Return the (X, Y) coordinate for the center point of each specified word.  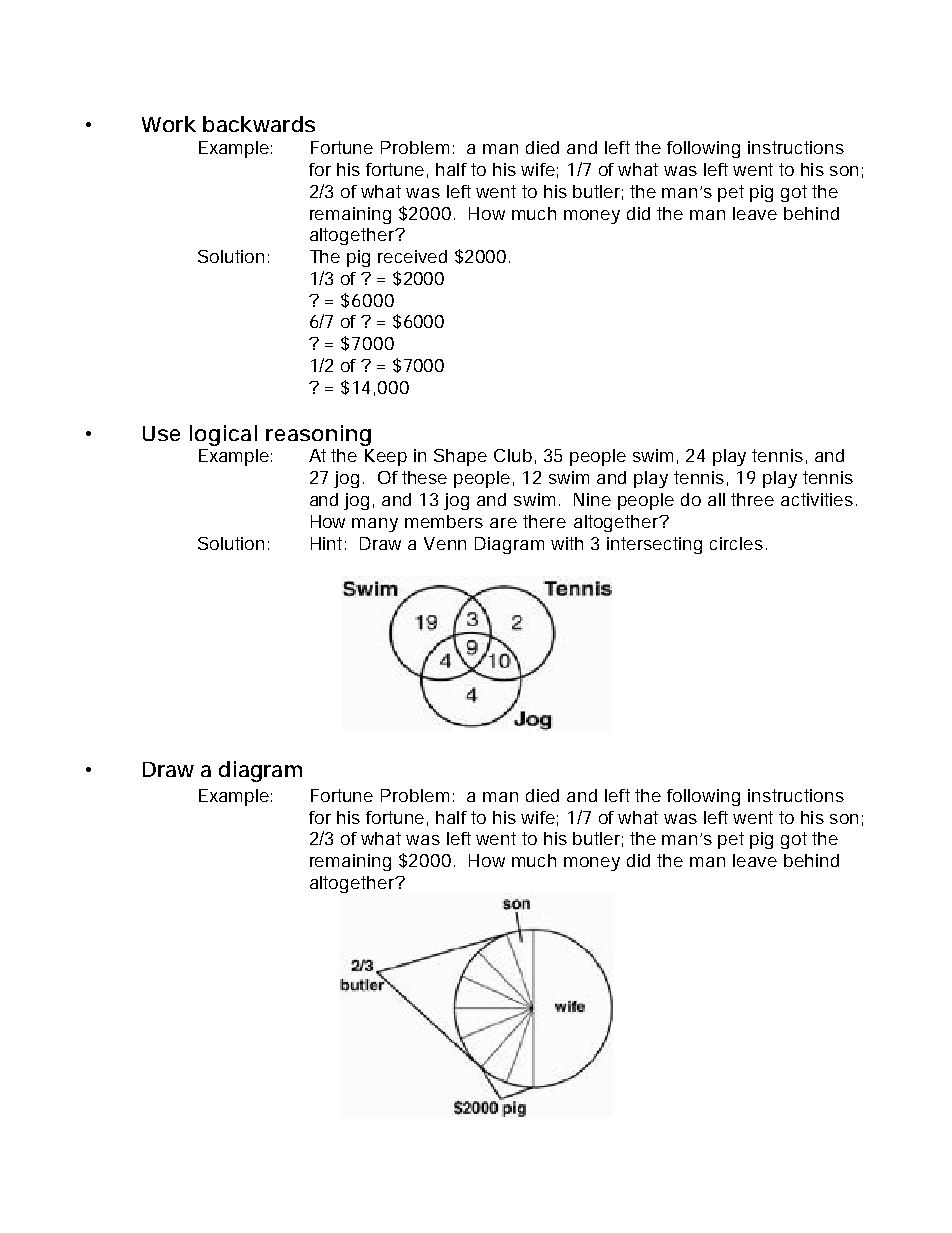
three (752, 499)
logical (223, 435)
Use (161, 433)
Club (513, 455)
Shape (460, 457)
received (412, 256)
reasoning (318, 435)
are (503, 523)
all (716, 499)
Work (169, 124)
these (424, 477)
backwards (259, 124)
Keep (386, 457)
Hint (328, 543)
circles (736, 543)
